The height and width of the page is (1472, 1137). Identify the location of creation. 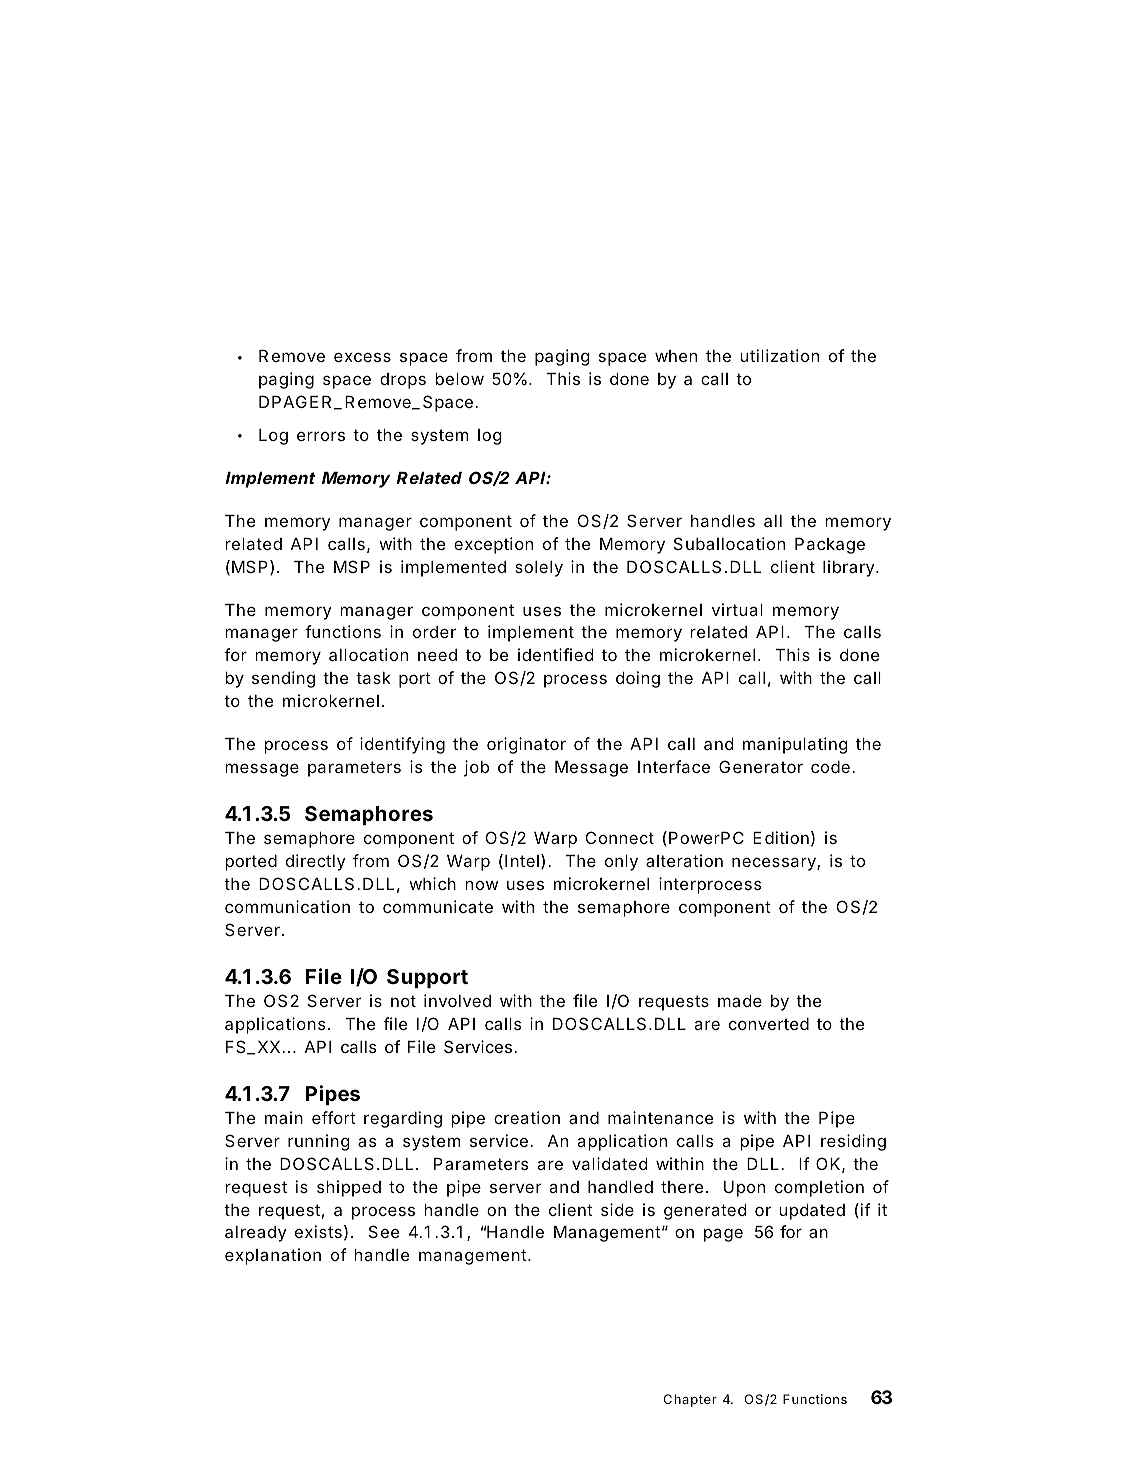
(527, 1117).
